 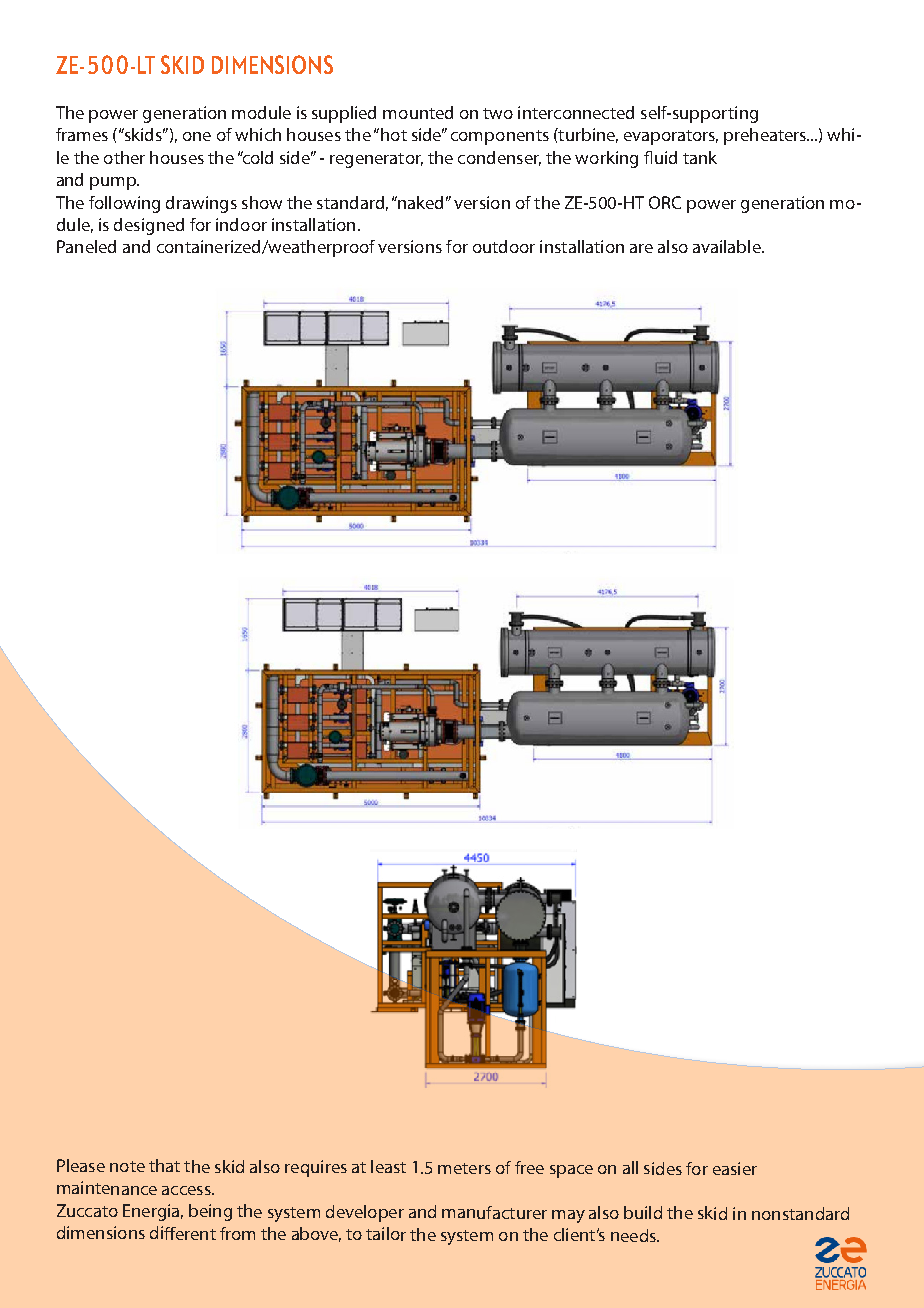 What do you see at coordinates (660, 157) in the screenshot?
I see `fluid` at bounding box center [660, 157].
